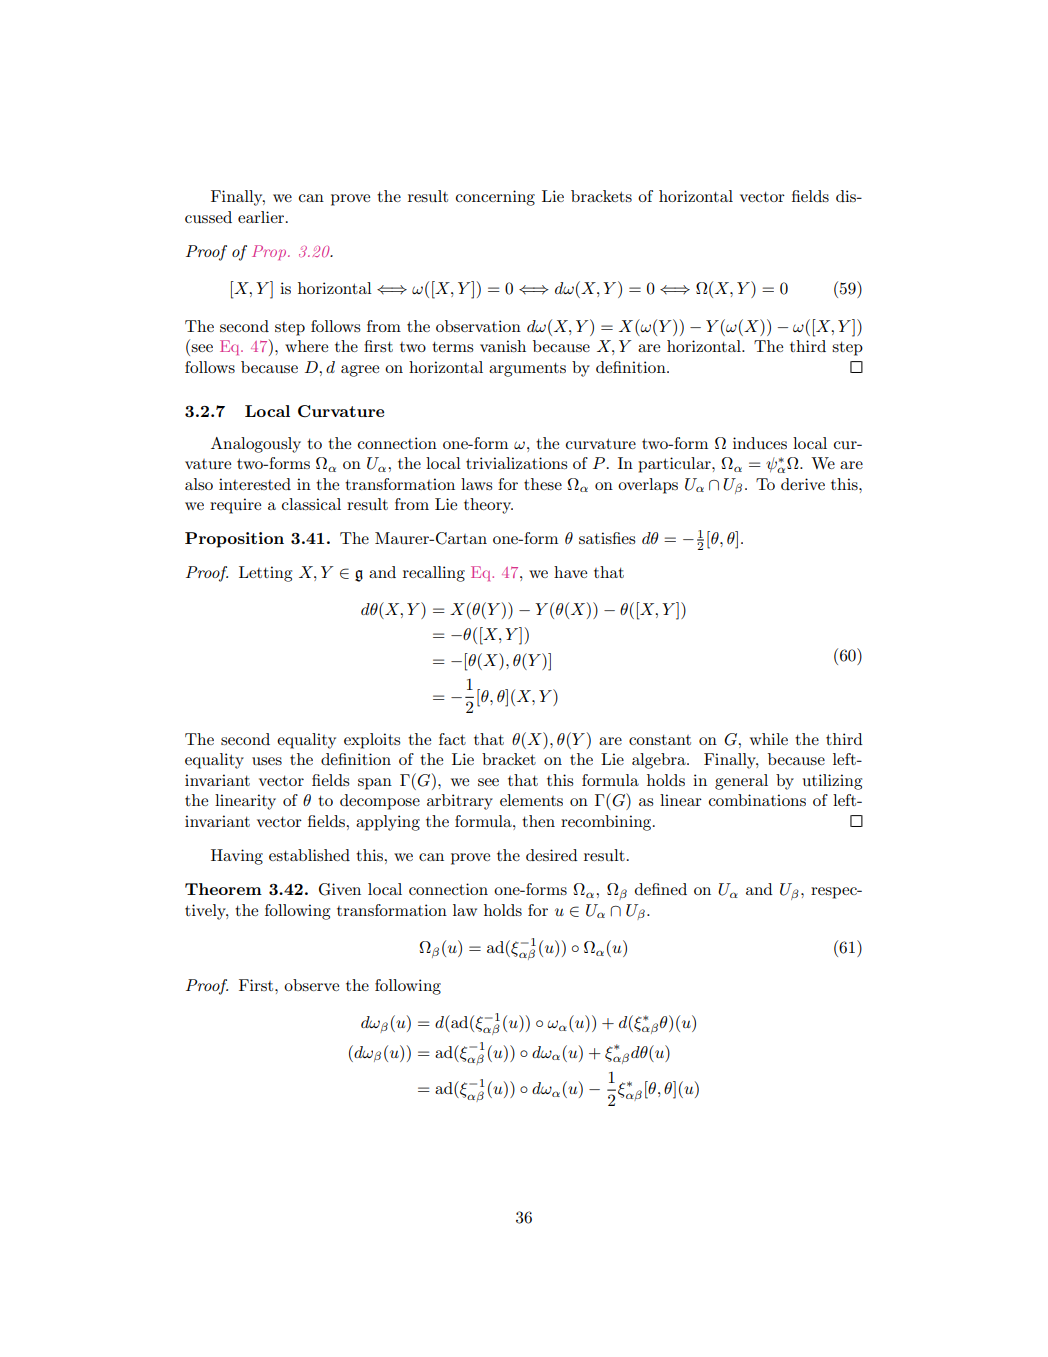  I want to click on desired, so click(552, 855).
